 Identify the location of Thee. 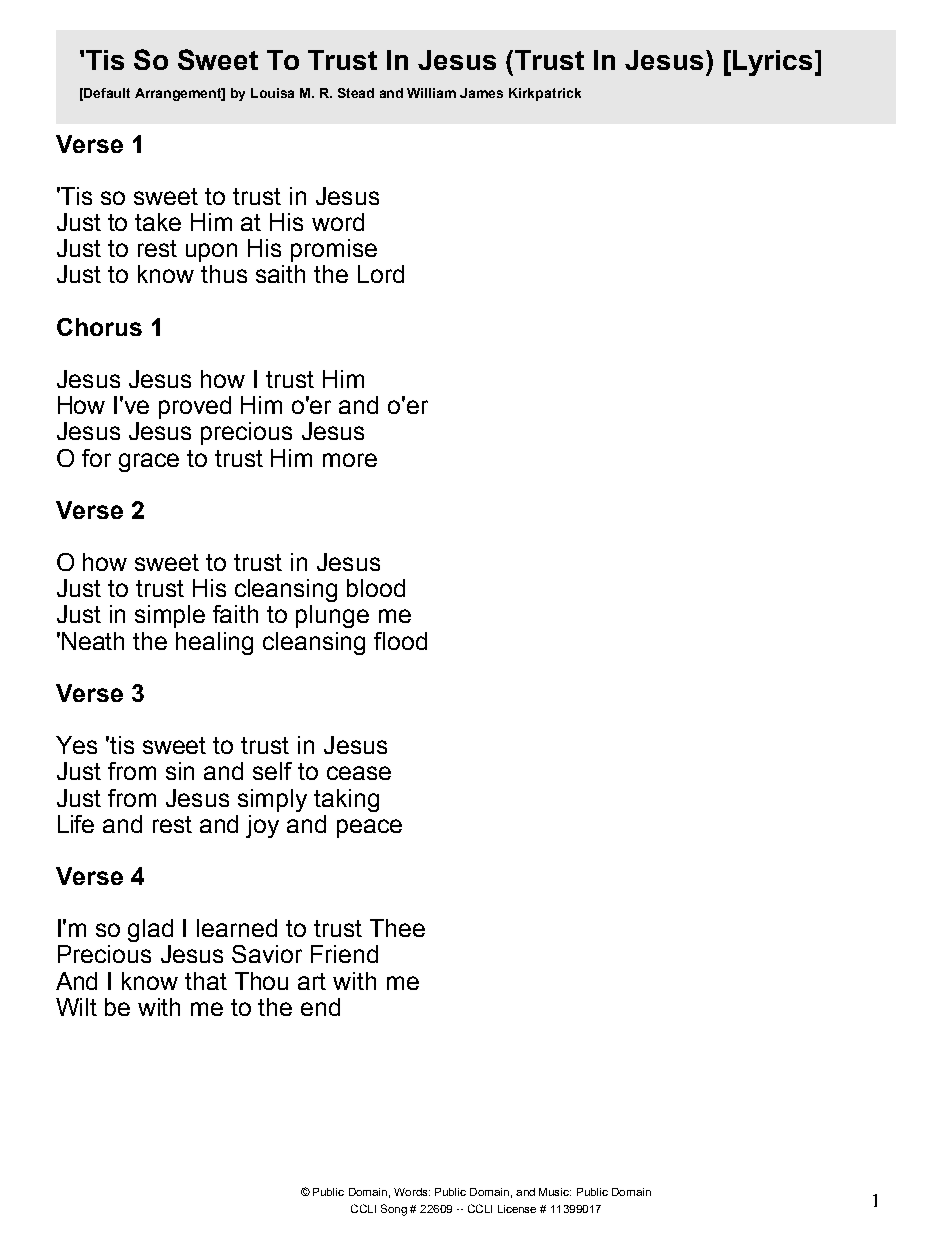
(397, 928).
